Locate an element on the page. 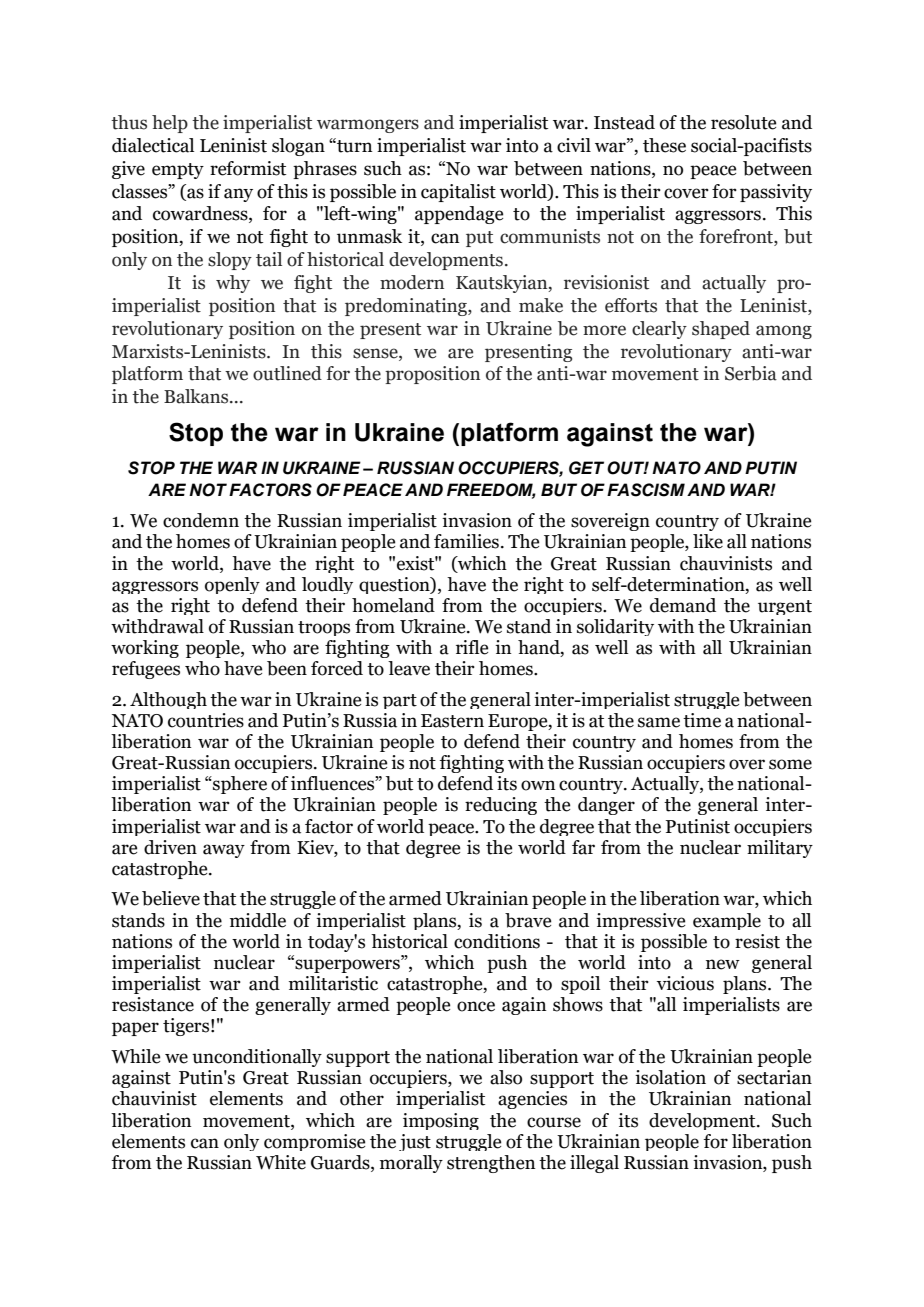 Image resolution: width=924 pixels, height=1307 pixels. imposing is located at coordinates (441, 1121).
